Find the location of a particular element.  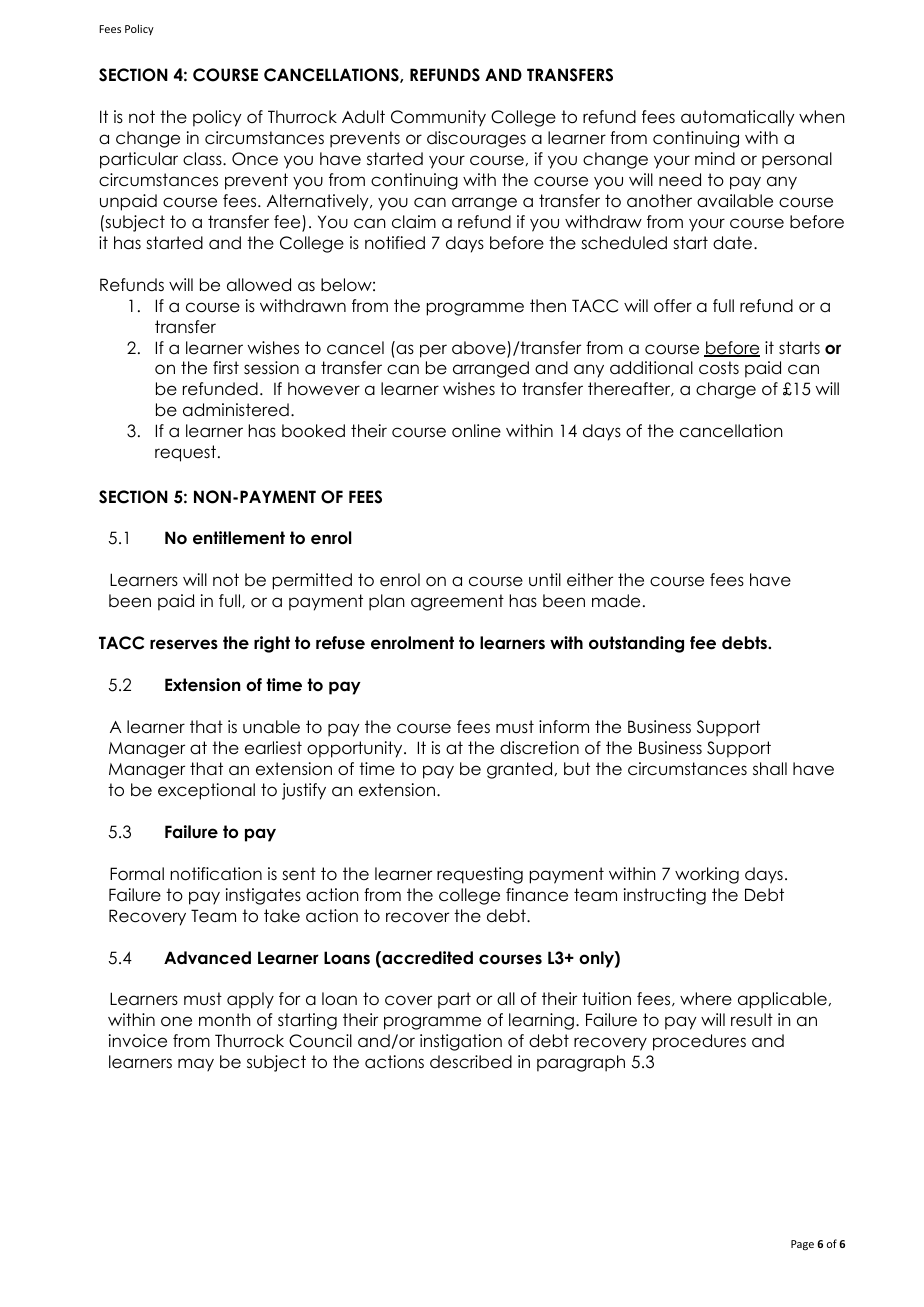

agreement is located at coordinates (457, 602).
